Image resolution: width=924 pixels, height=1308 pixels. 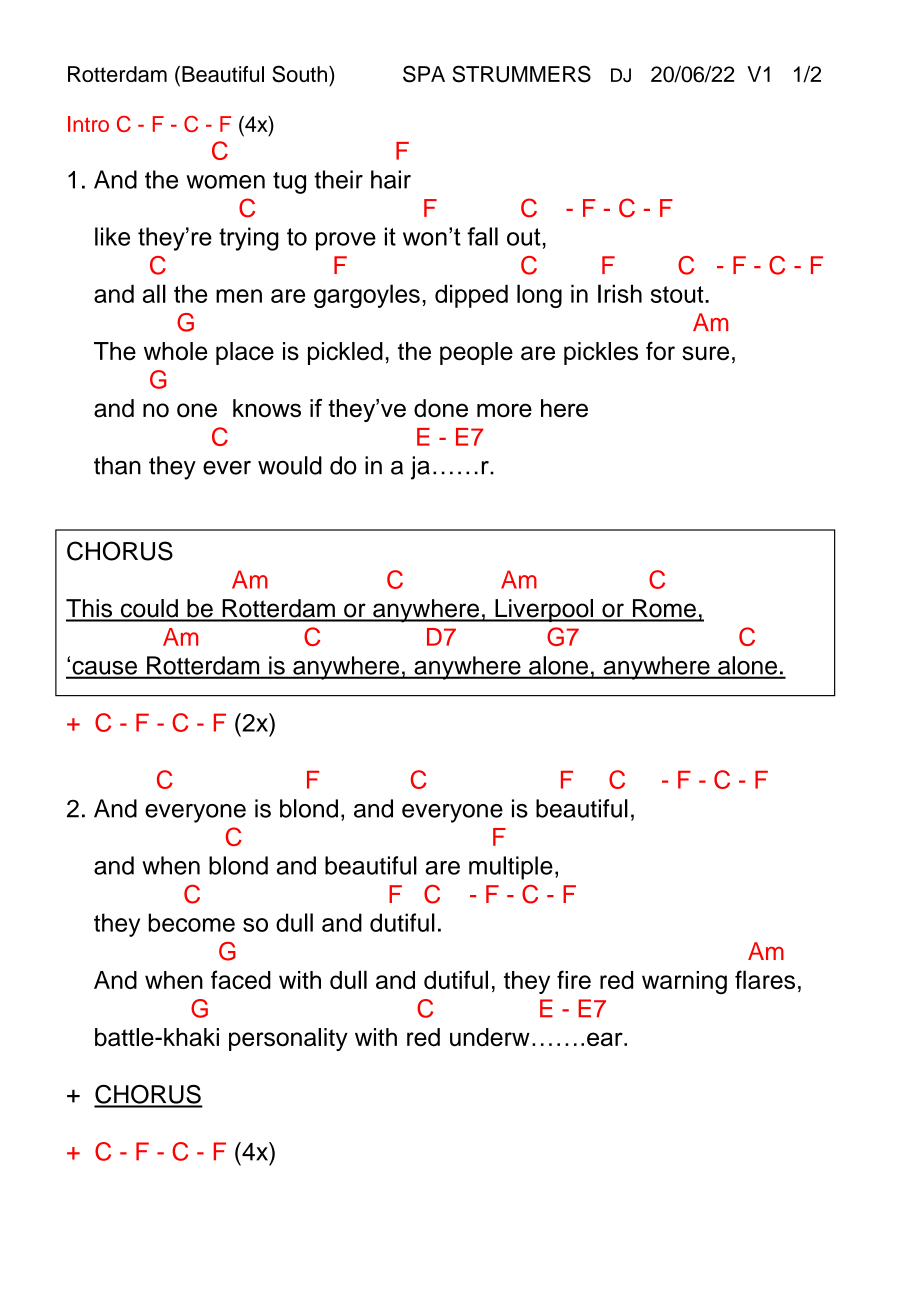 What do you see at coordinates (504, 410) in the screenshot?
I see `more` at bounding box center [504, 410].
